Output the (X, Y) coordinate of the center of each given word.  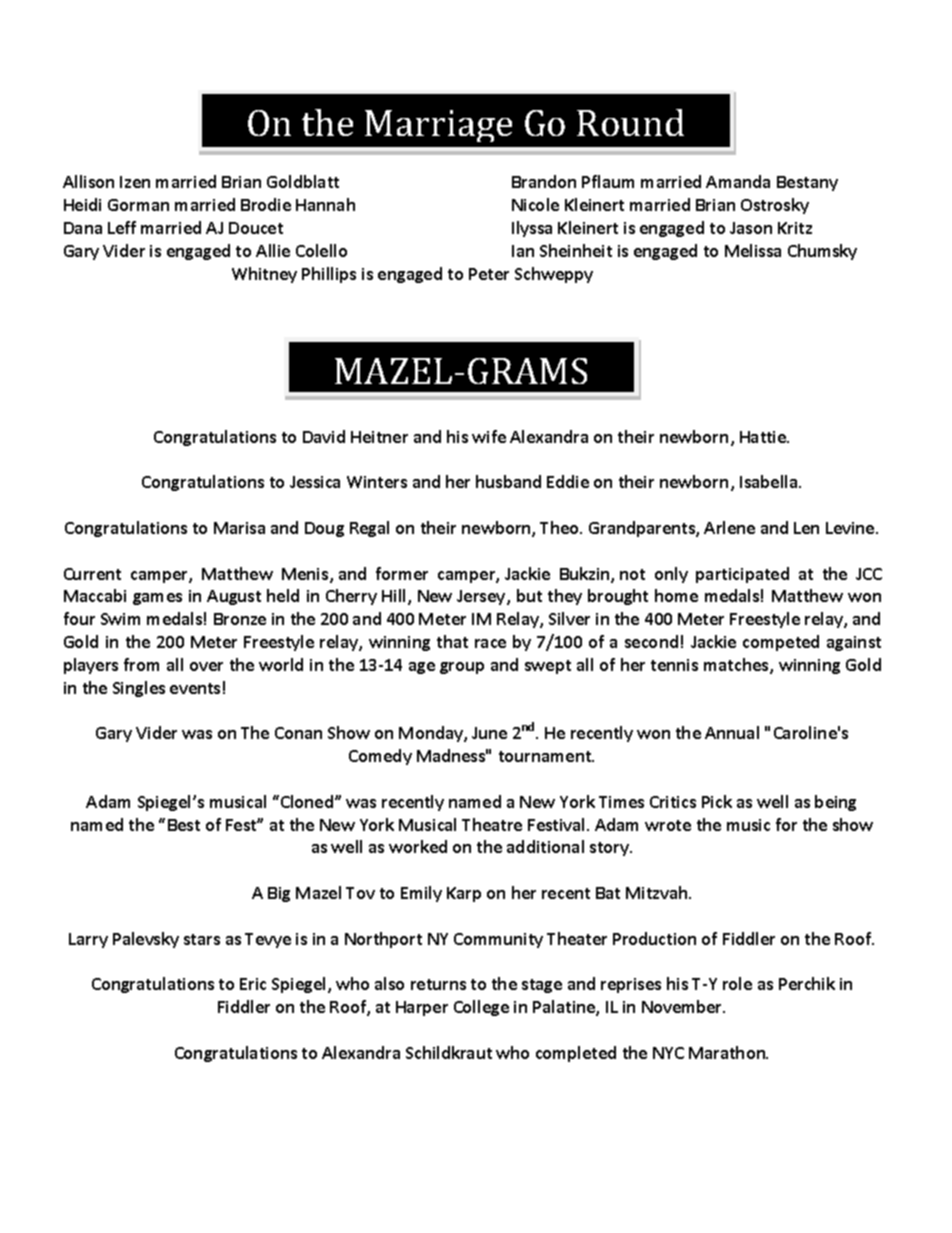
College (481, 1008)
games (157, 599)
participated (742, 575)
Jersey (482, 597)
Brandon (544, 181)
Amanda (738, 181)
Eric (253, 984)
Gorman (138, 205)
